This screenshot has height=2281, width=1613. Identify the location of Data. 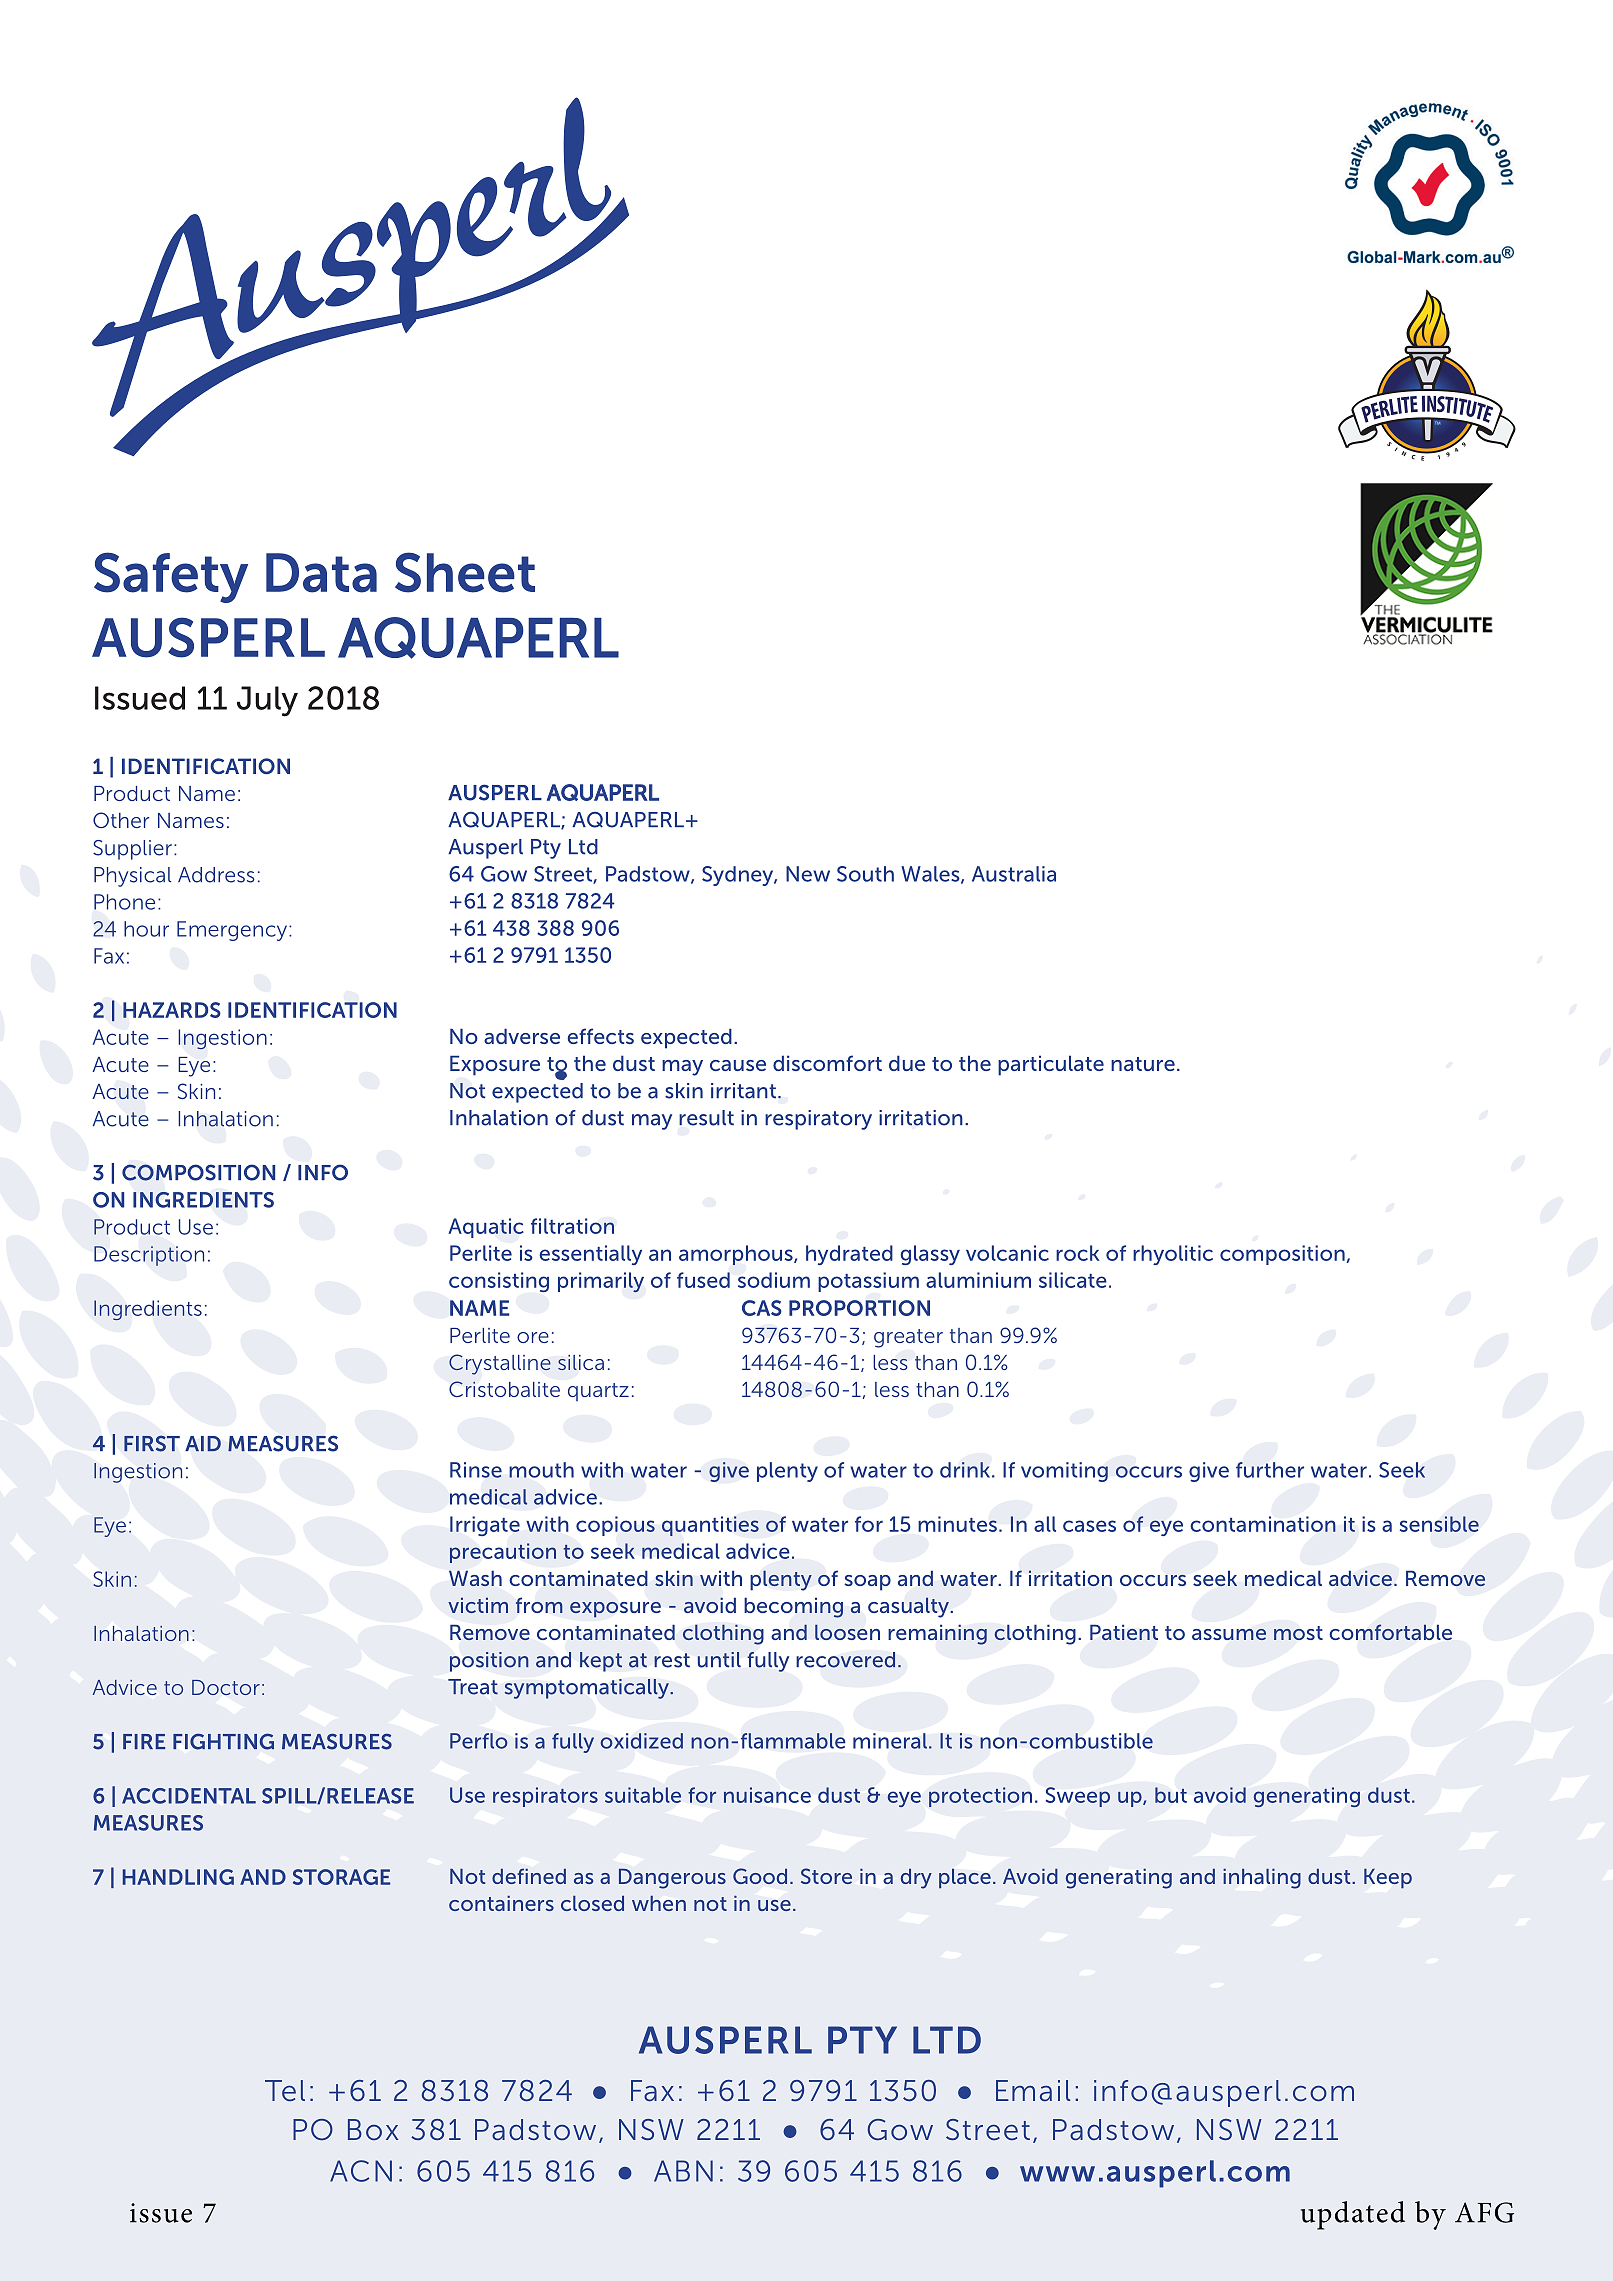
(321, 573).
